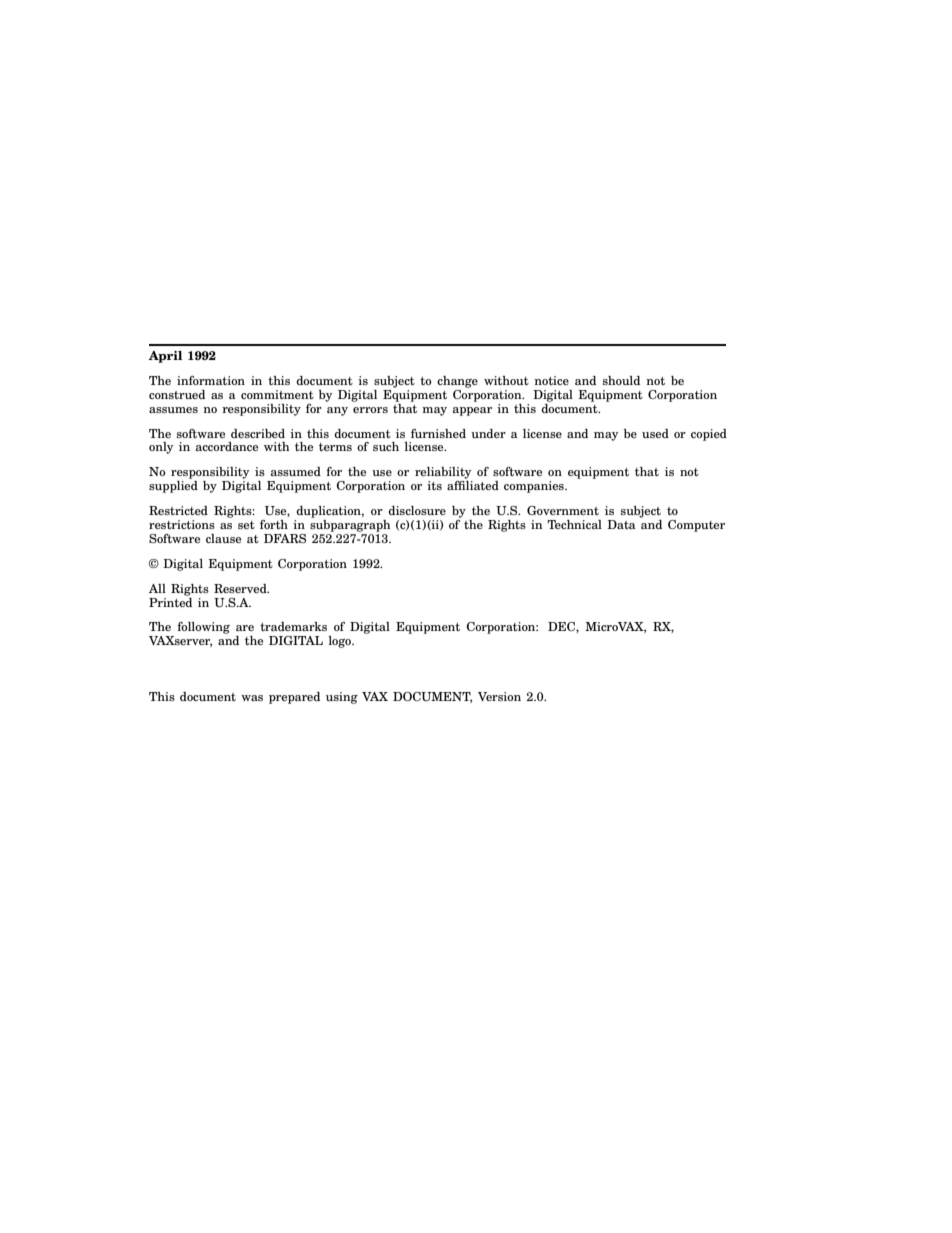 The width and height of the screenshot is (952, 1233). What do you see at coordinates (621, 380) in the screenshot?
I see `should` at bounding box center [621, 380].
